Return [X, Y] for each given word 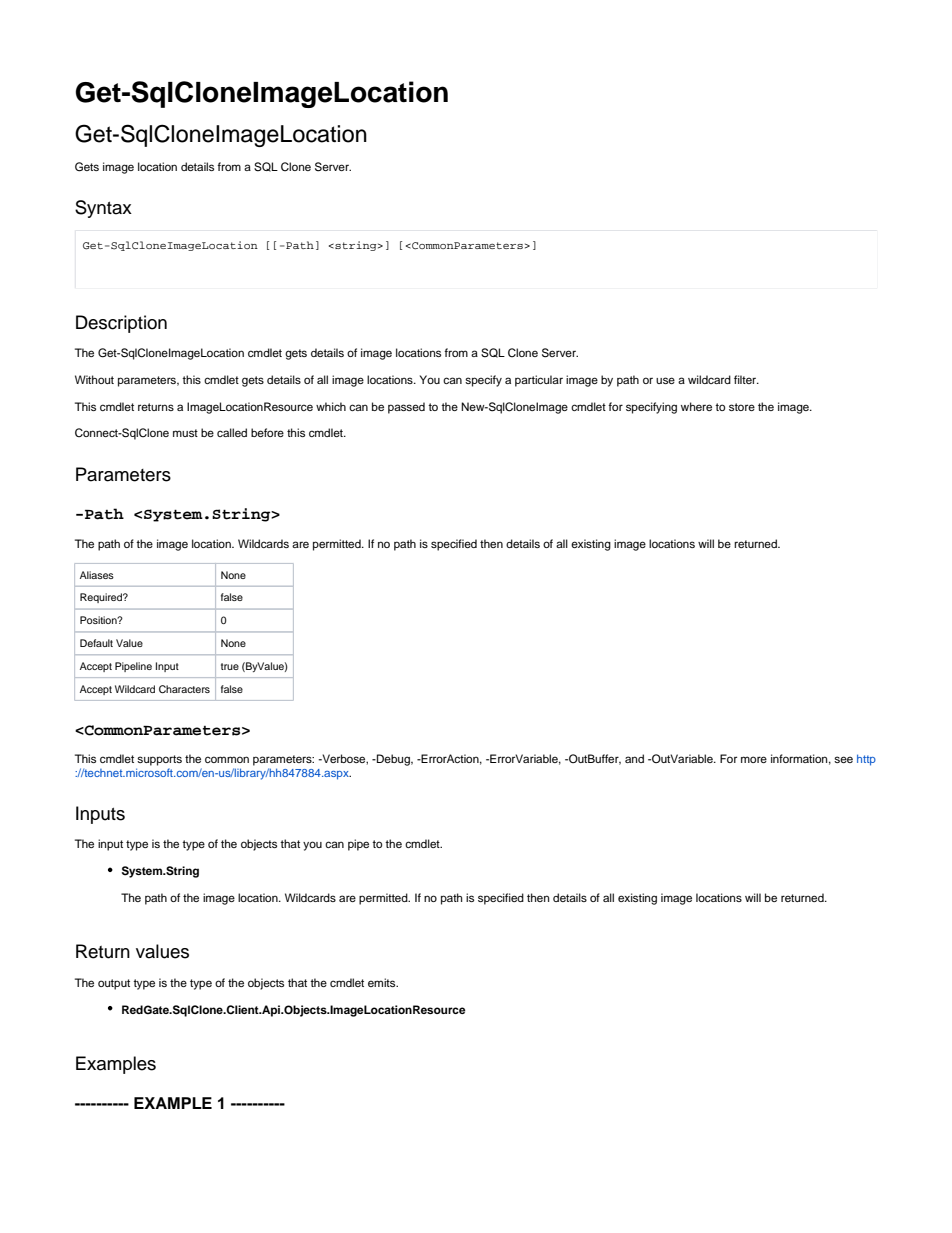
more [754, 759]
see [843, 759]
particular [539, 381]
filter [746, 379]
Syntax [103, 209]
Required [102, 598]
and [634, 758]
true [230, 666]
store [742, 407]
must [185, 433]
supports [159, 760]
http [866, 760]
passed [406, 408]
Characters [184, 689]
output [114, 984]
